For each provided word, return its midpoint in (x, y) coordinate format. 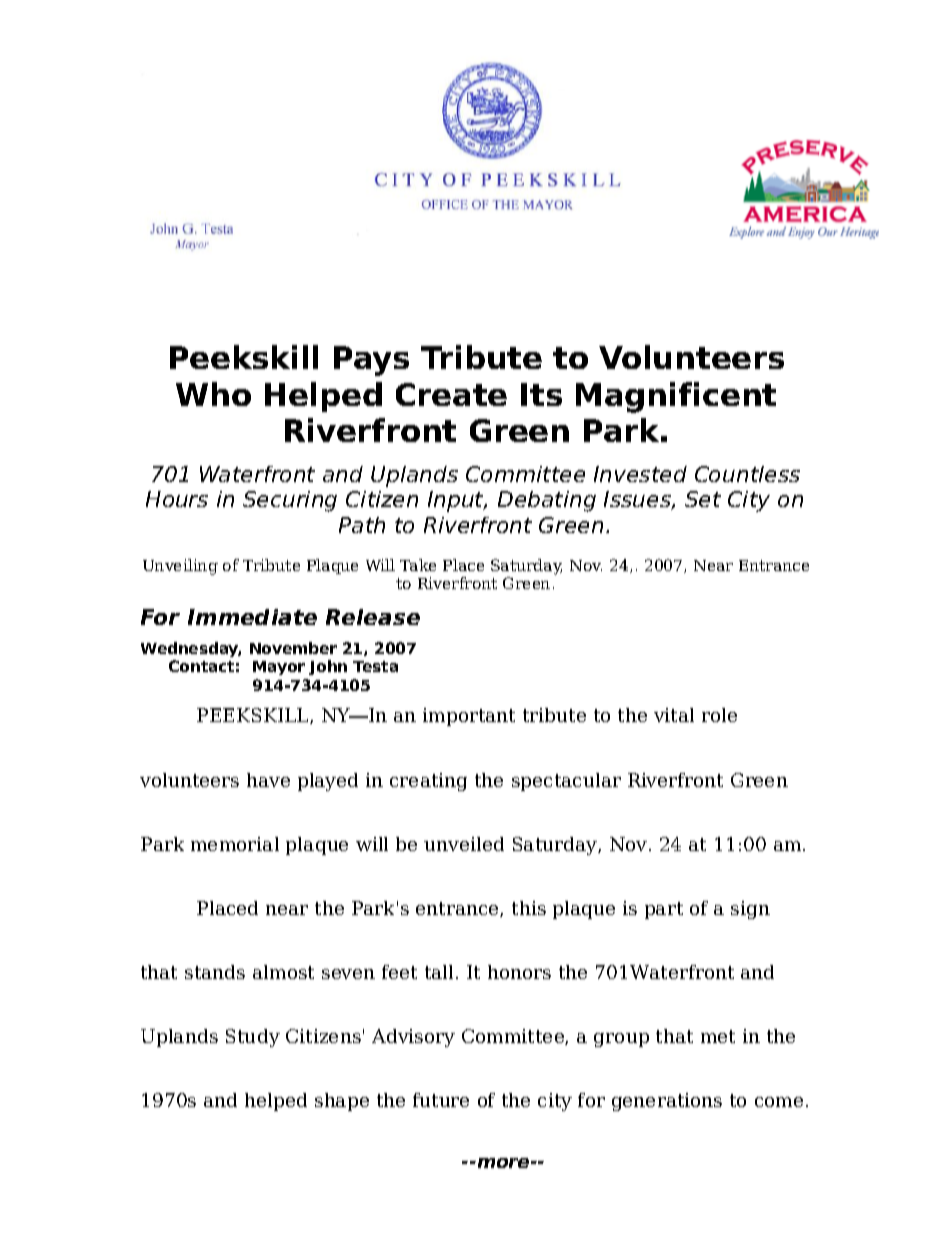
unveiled (464, 844)
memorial (235, 844)
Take (418, 565)
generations (667, 1102)
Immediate (252, 617)
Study (253, 1038)
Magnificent (676, 397)
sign (750, 910)
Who (213, 394)
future (441, 1100)
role (719, 715)
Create (451, 394)
